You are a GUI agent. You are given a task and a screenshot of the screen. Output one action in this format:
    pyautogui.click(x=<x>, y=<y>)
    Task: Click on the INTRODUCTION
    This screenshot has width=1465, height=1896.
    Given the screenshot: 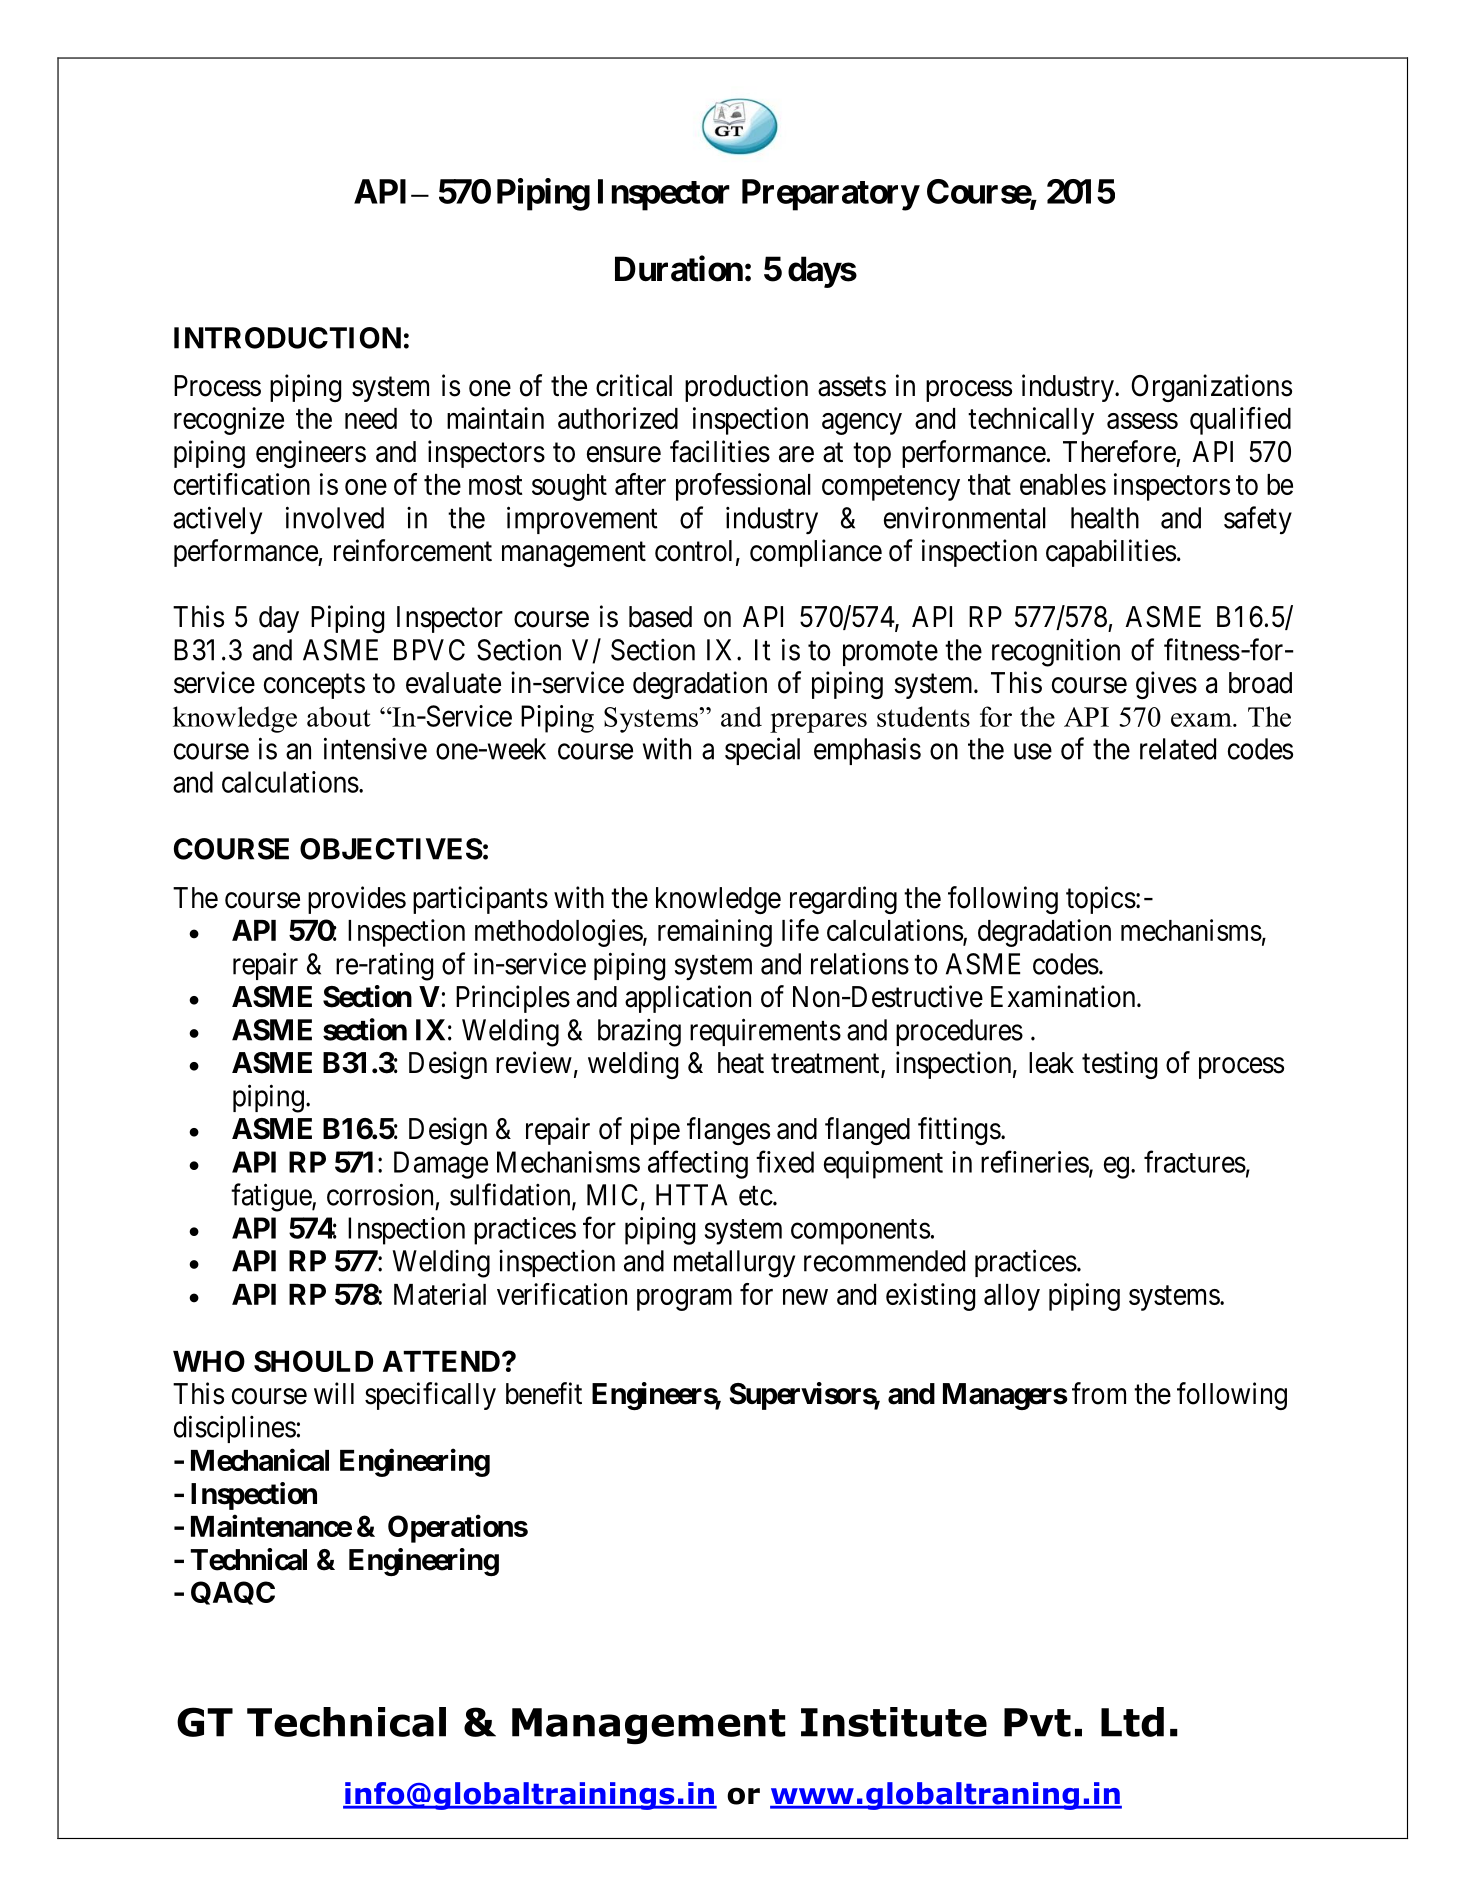 What is the action you would take?
    pyautogui.click(x=287, y=338)
